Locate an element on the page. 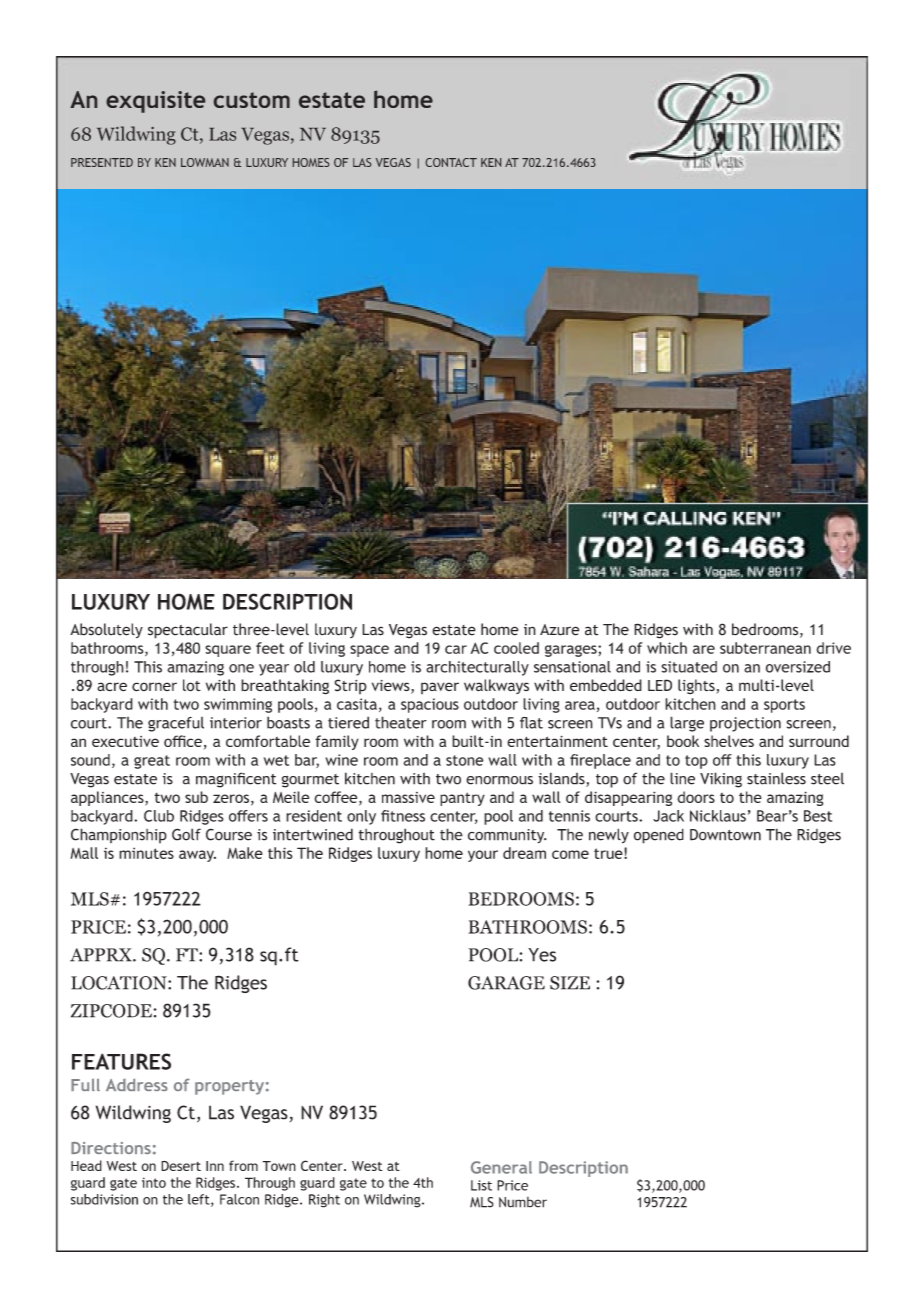 The width and height of the image is (924, 1308). spectacular is located at coordinates (188, 631).
